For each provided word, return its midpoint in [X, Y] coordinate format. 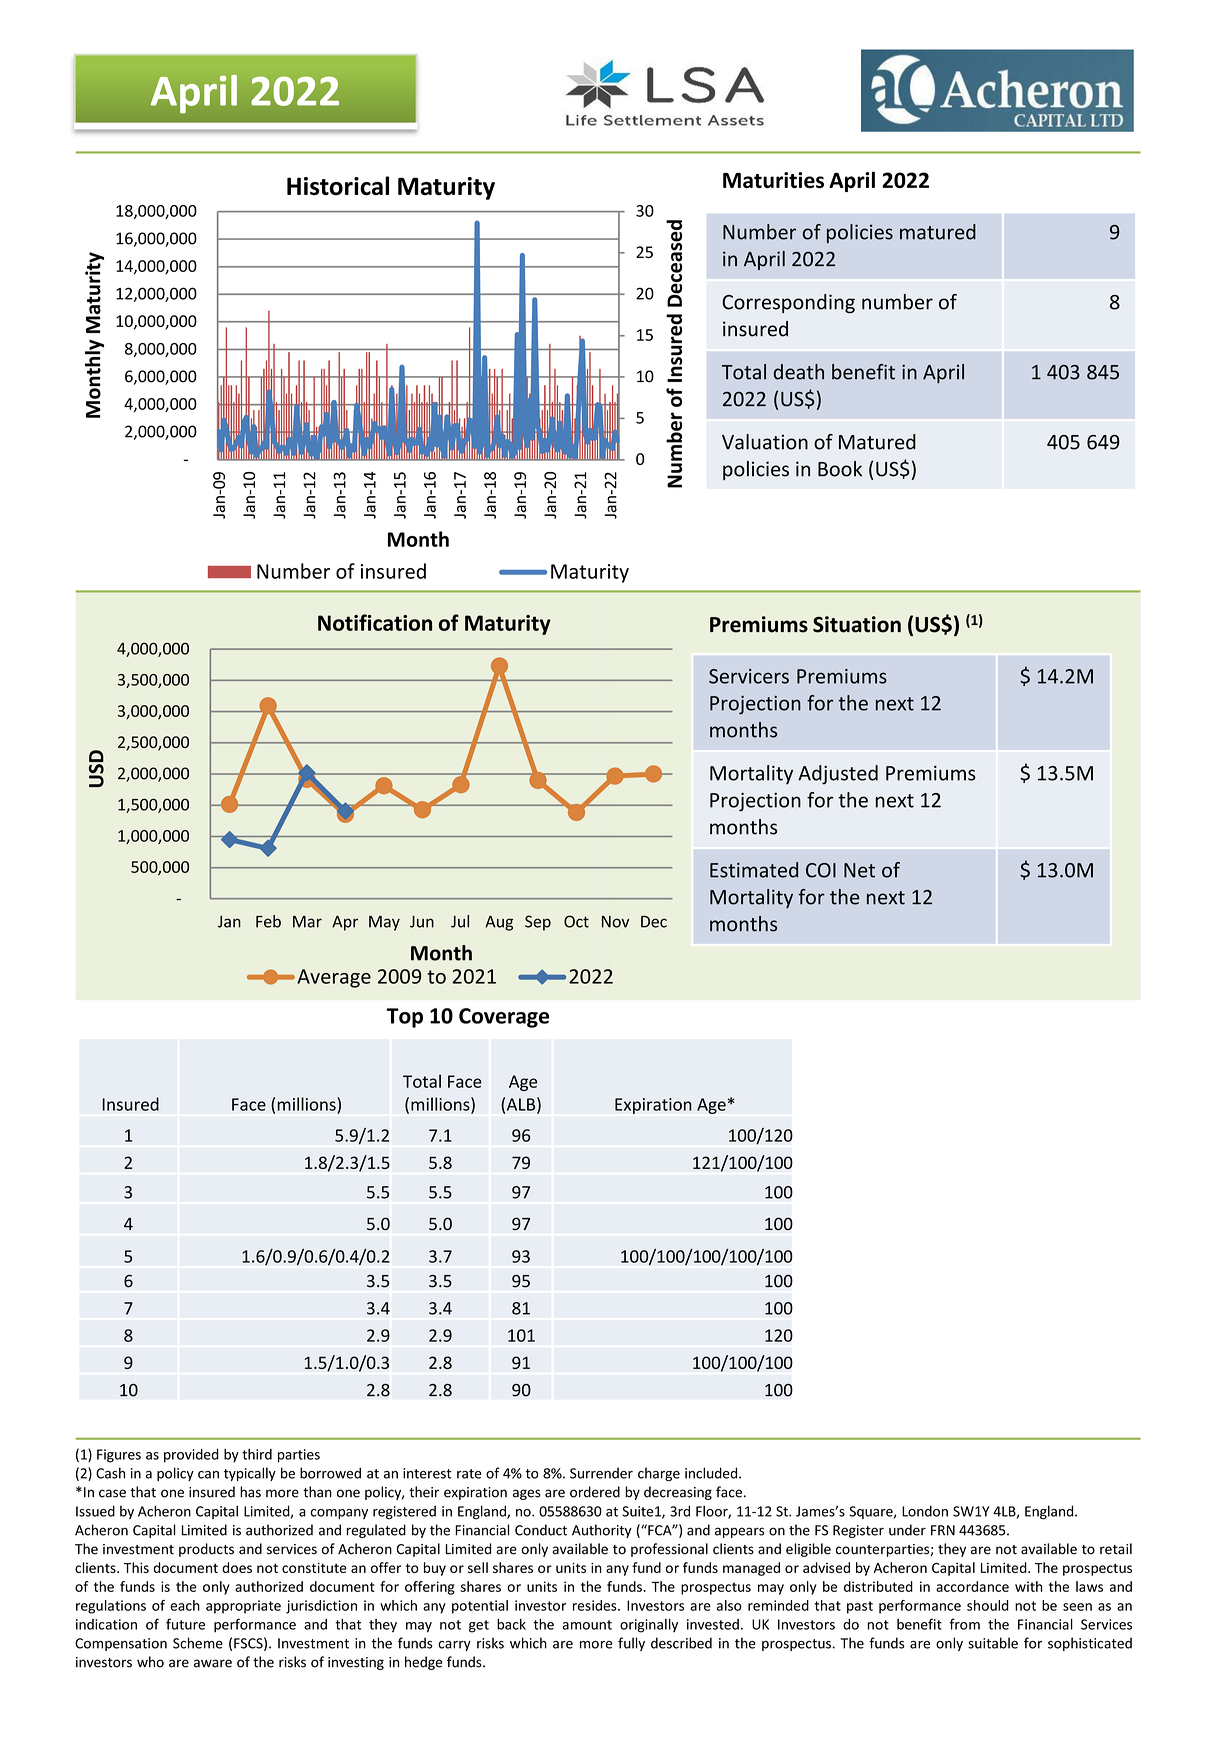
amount [587, 1625]
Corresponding [788, 303]
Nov [615, 922]
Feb [268, 921]
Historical [338, 186]
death [799, 372]
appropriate [243, 1607]
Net [859, 870]
